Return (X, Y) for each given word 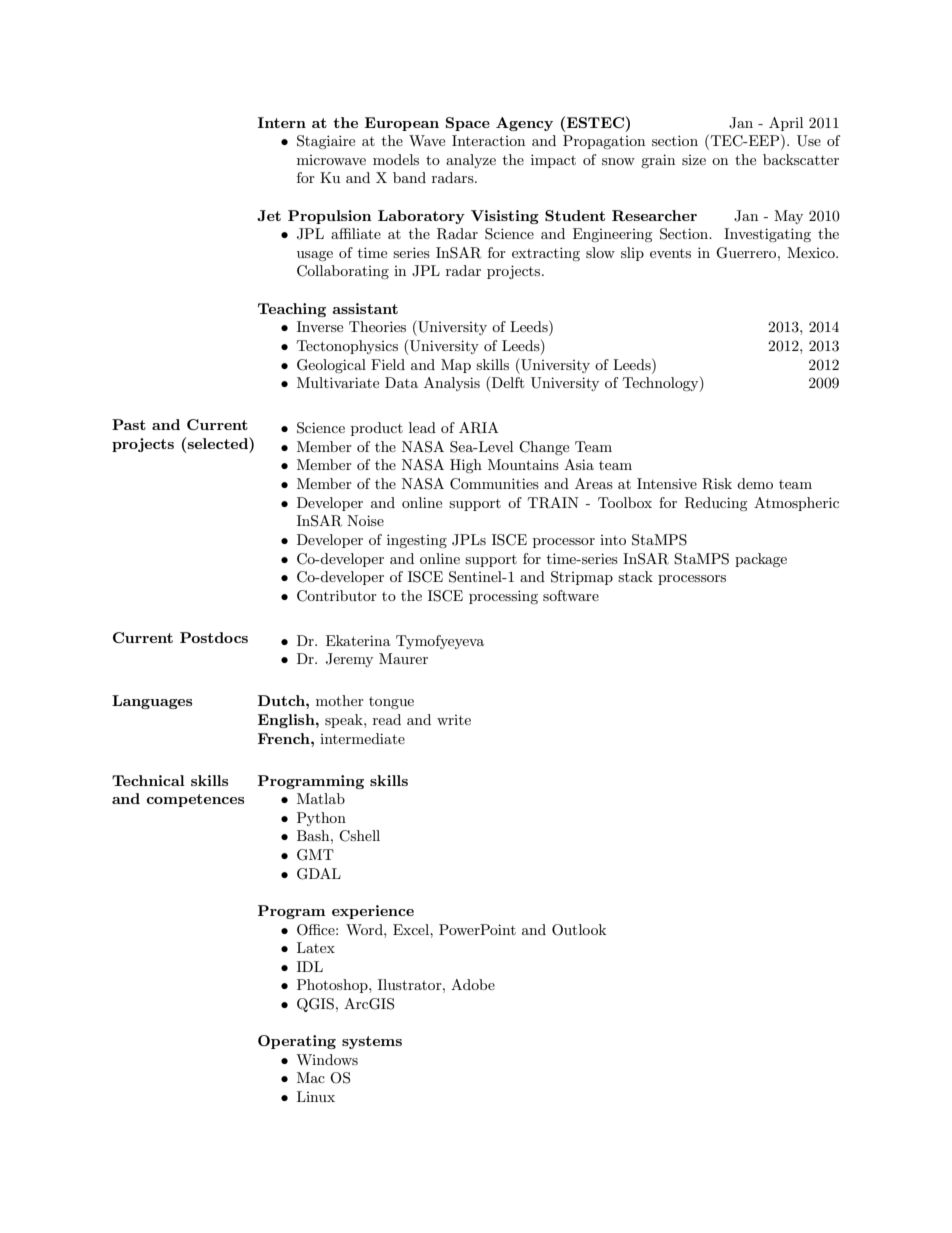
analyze (471, 161)
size (694, 160)
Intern (282, 122)
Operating (297, 1042)
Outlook (579, 930)
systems (372, 1042)
